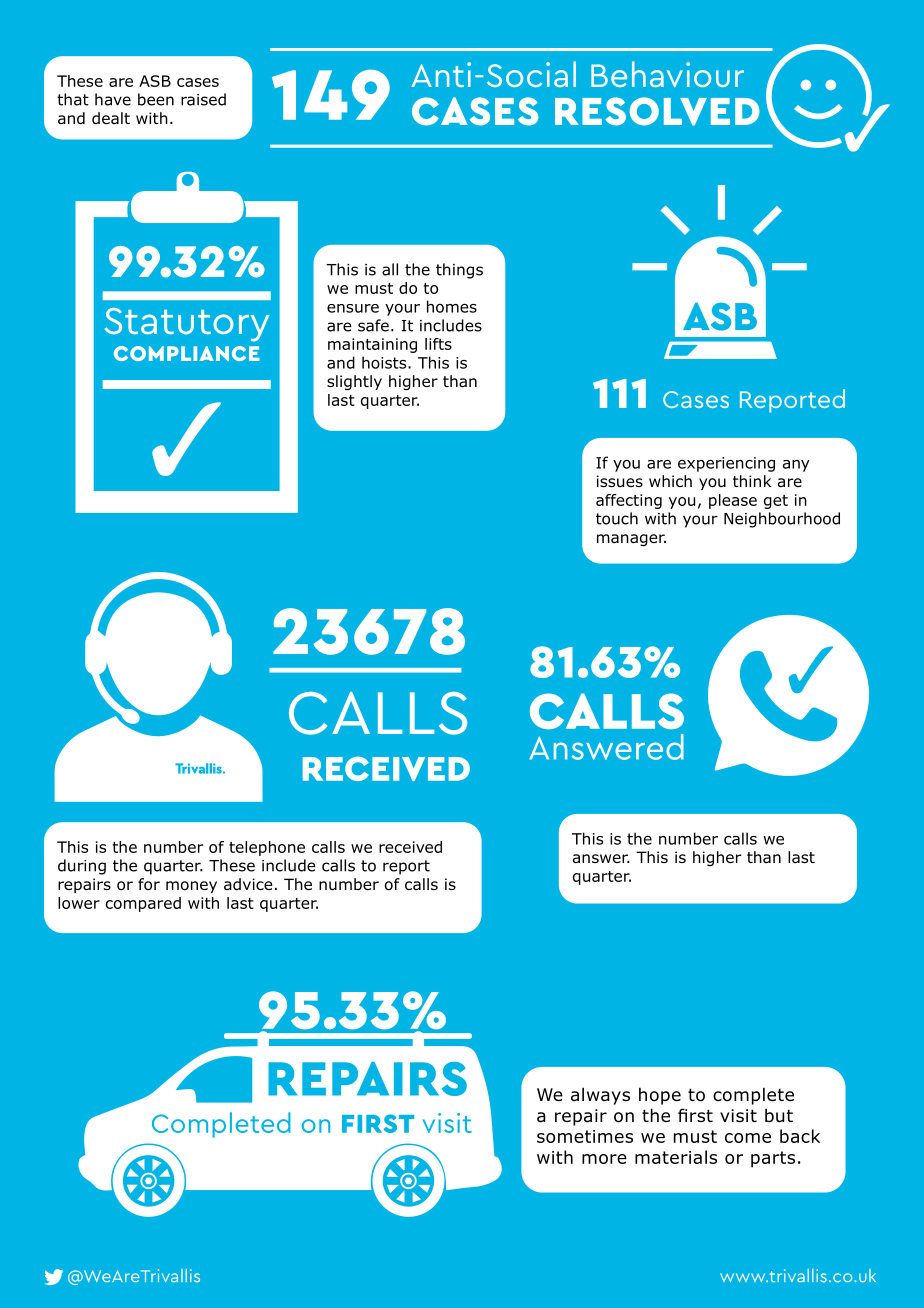 The image size is (924, 1308). What do you see at coordinates (657, 111) in the screenshot?
I see `RESOLVED` at bounding box center [657, 111].
